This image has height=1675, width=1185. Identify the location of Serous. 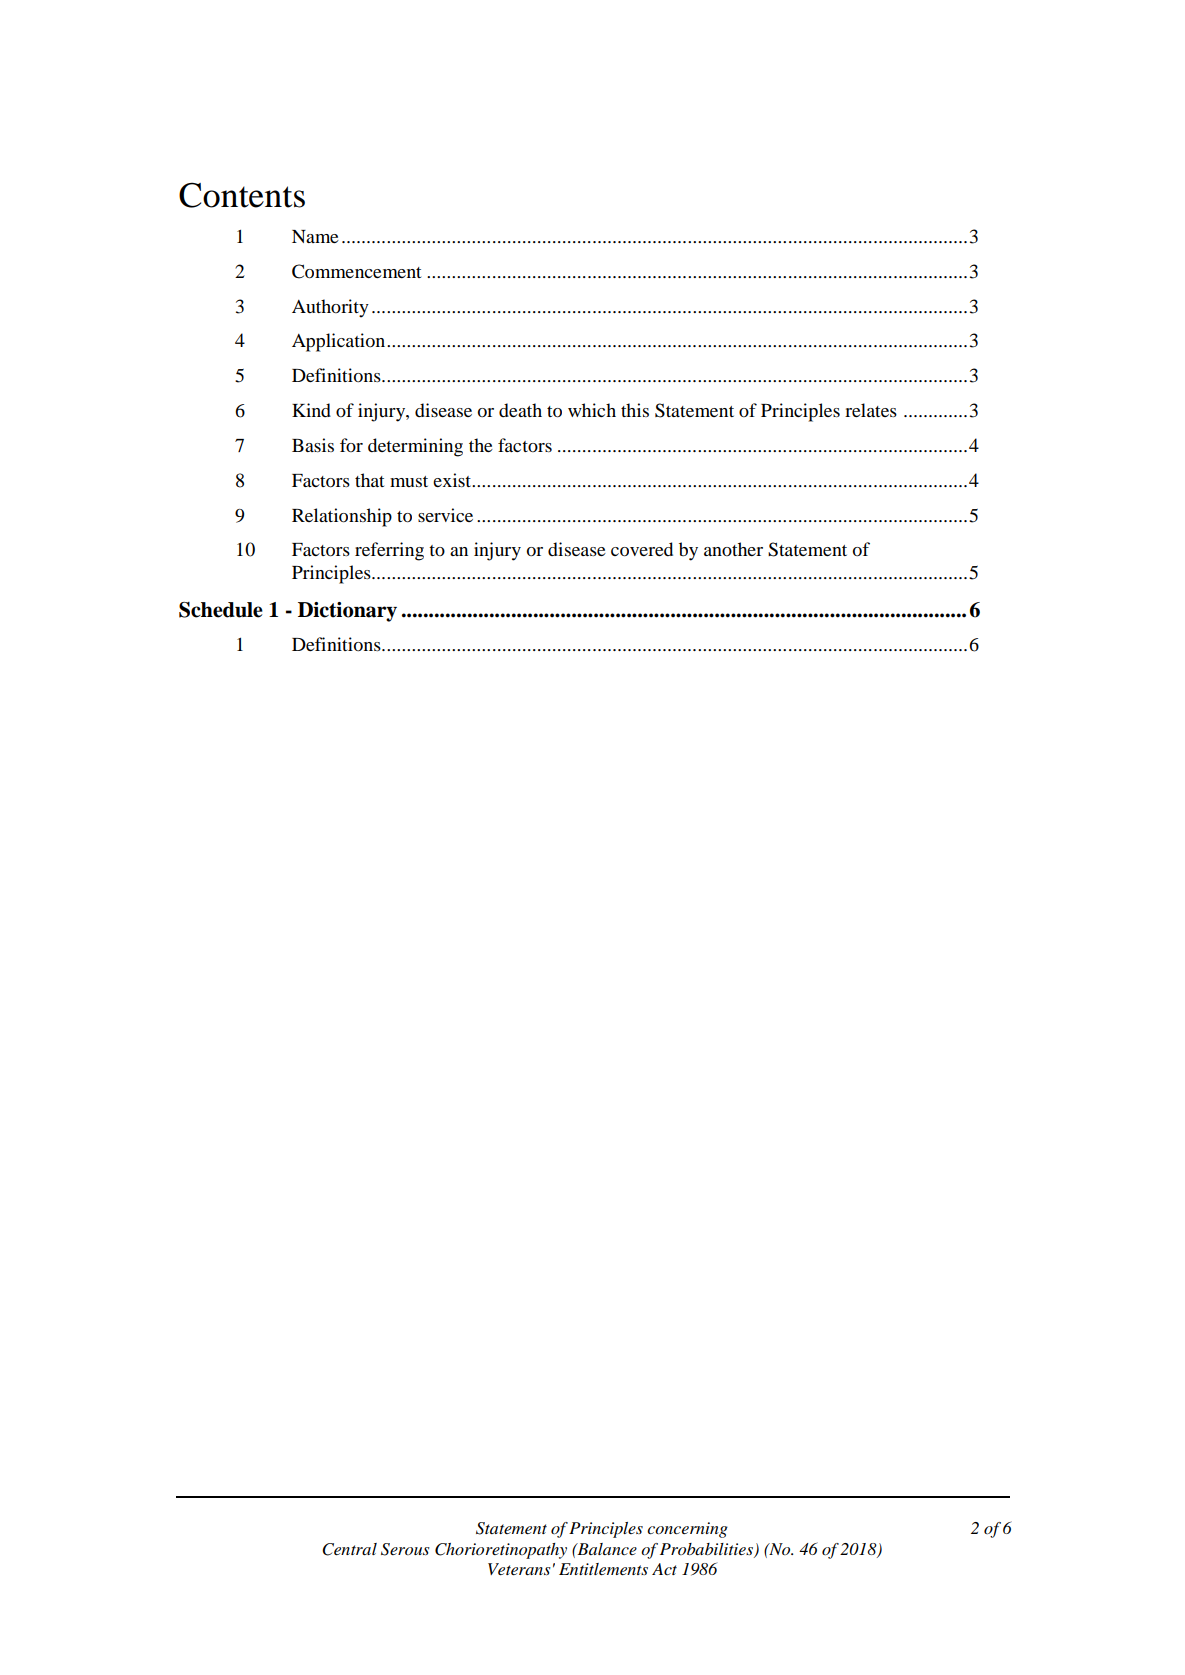
(405, 1549).
